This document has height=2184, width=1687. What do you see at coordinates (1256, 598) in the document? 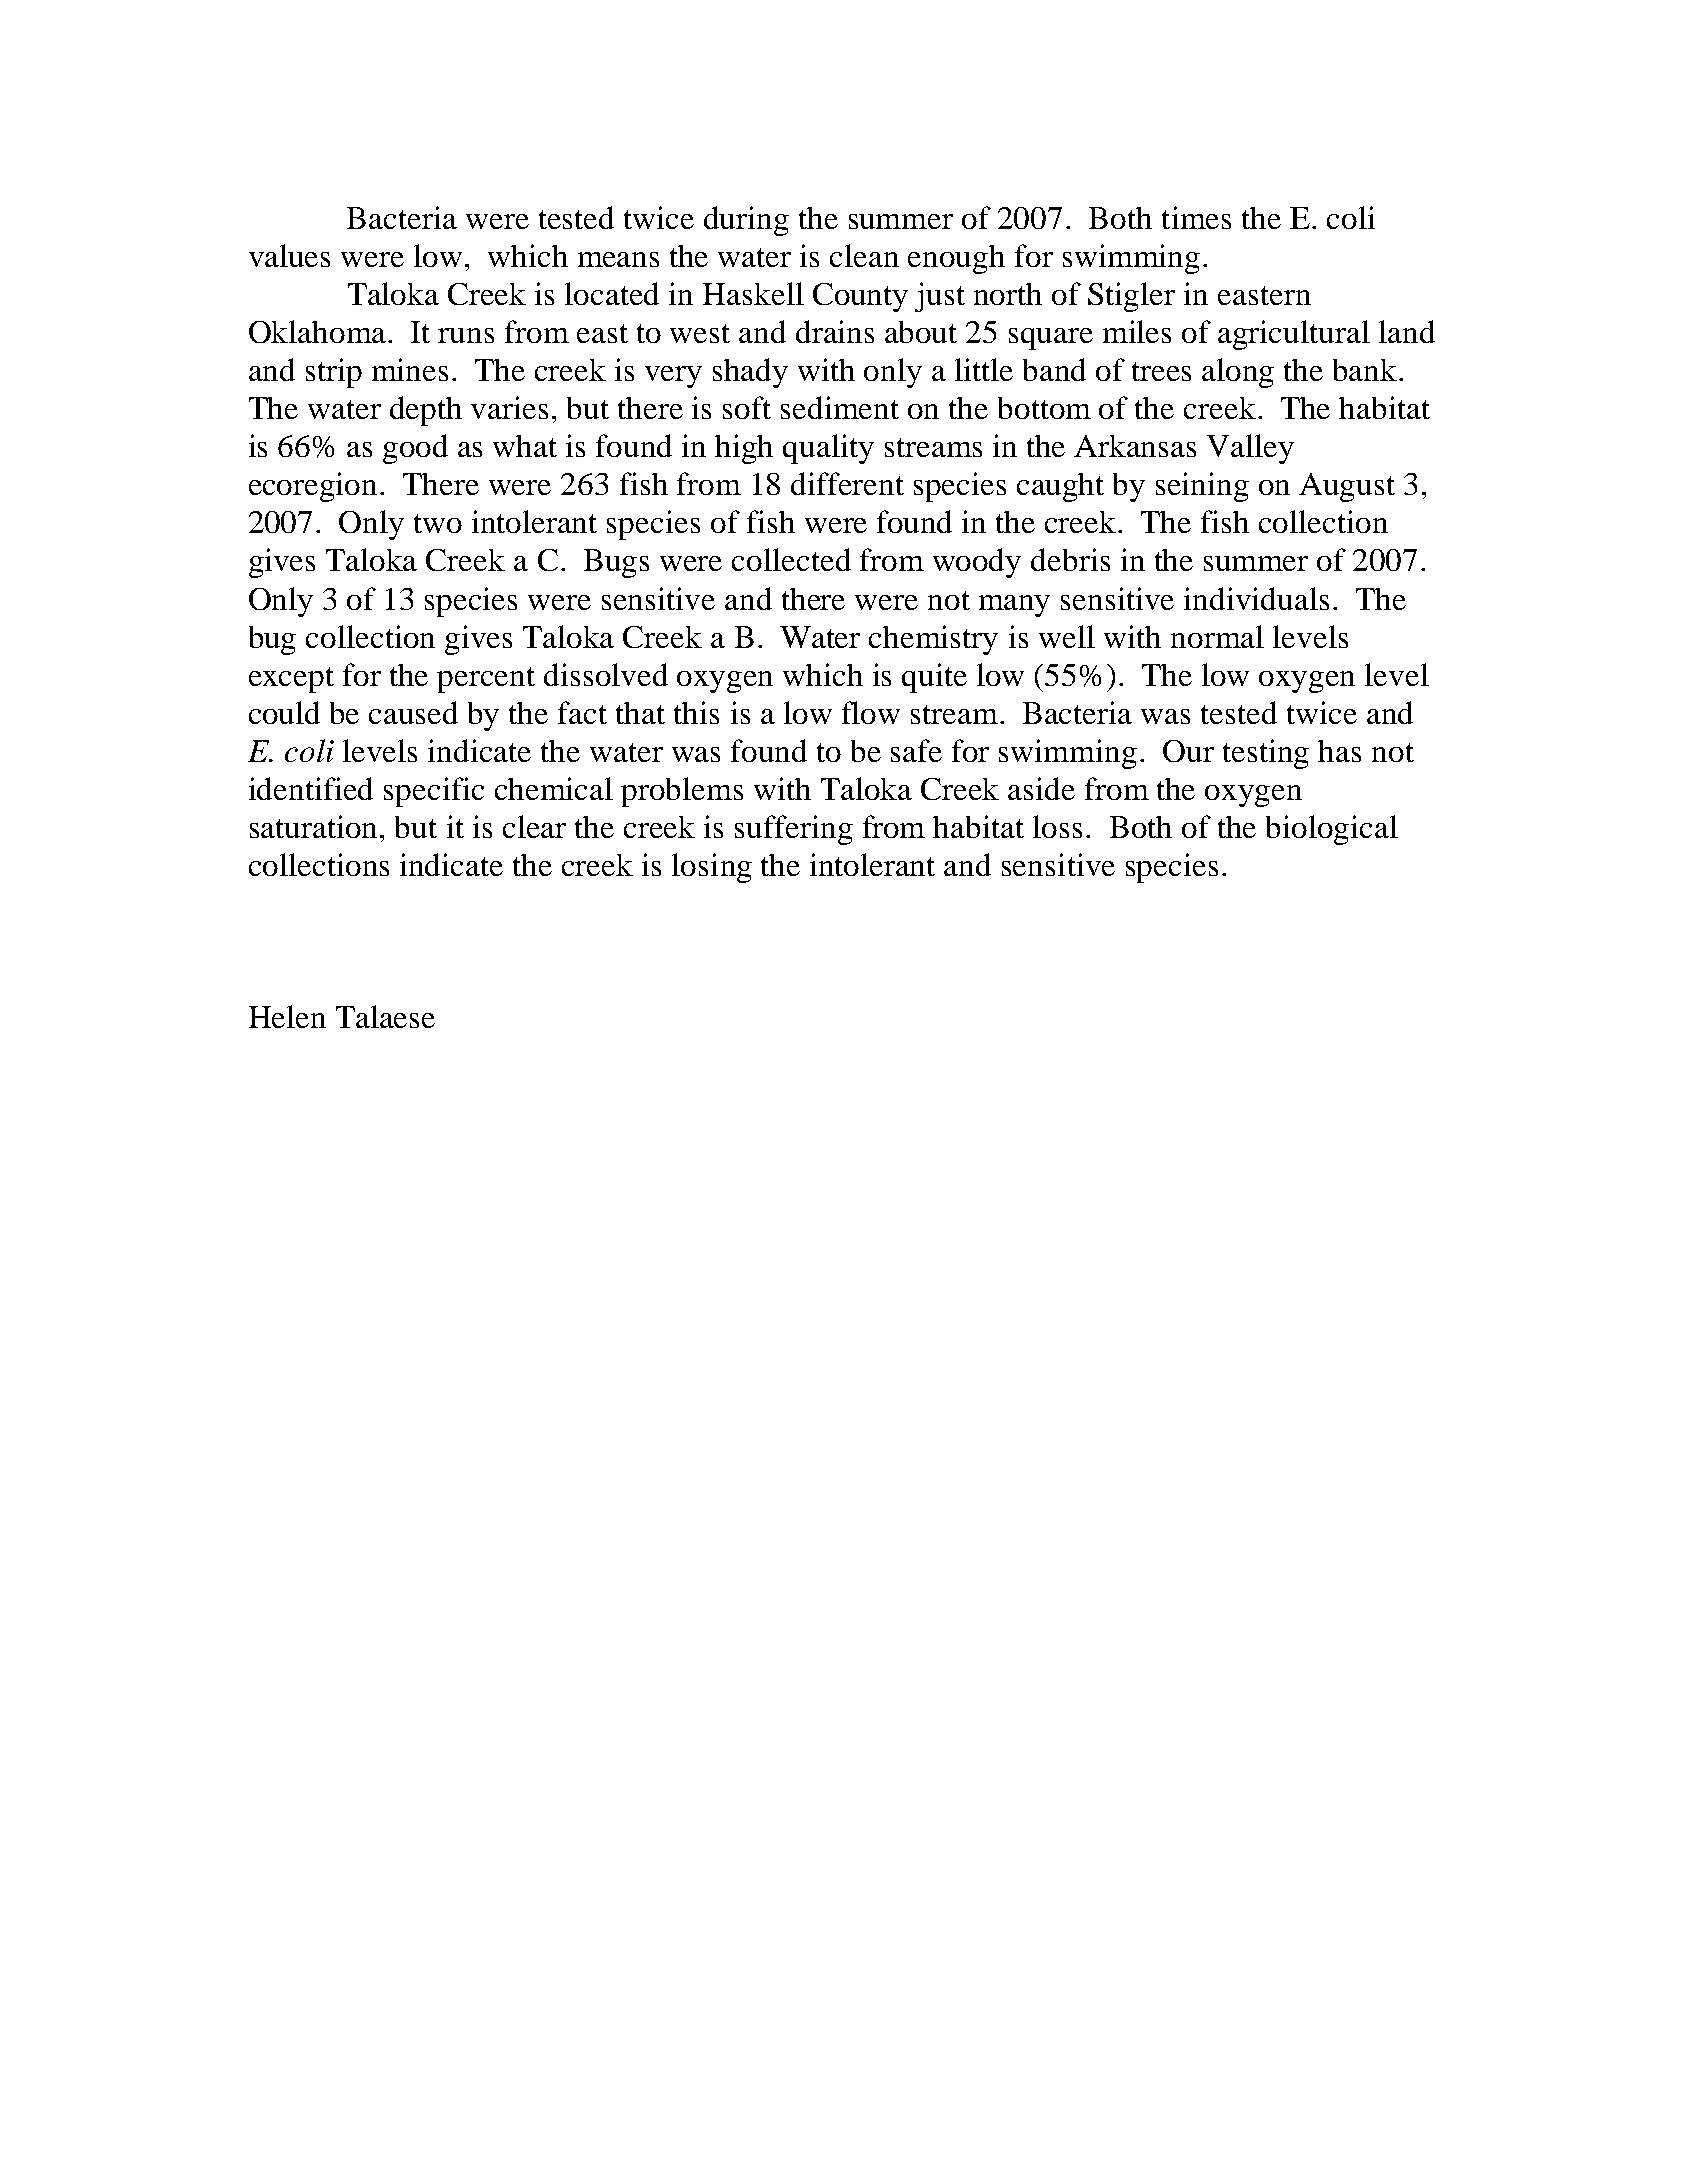
I see `individuals` at bounding box center [1256, 598].
